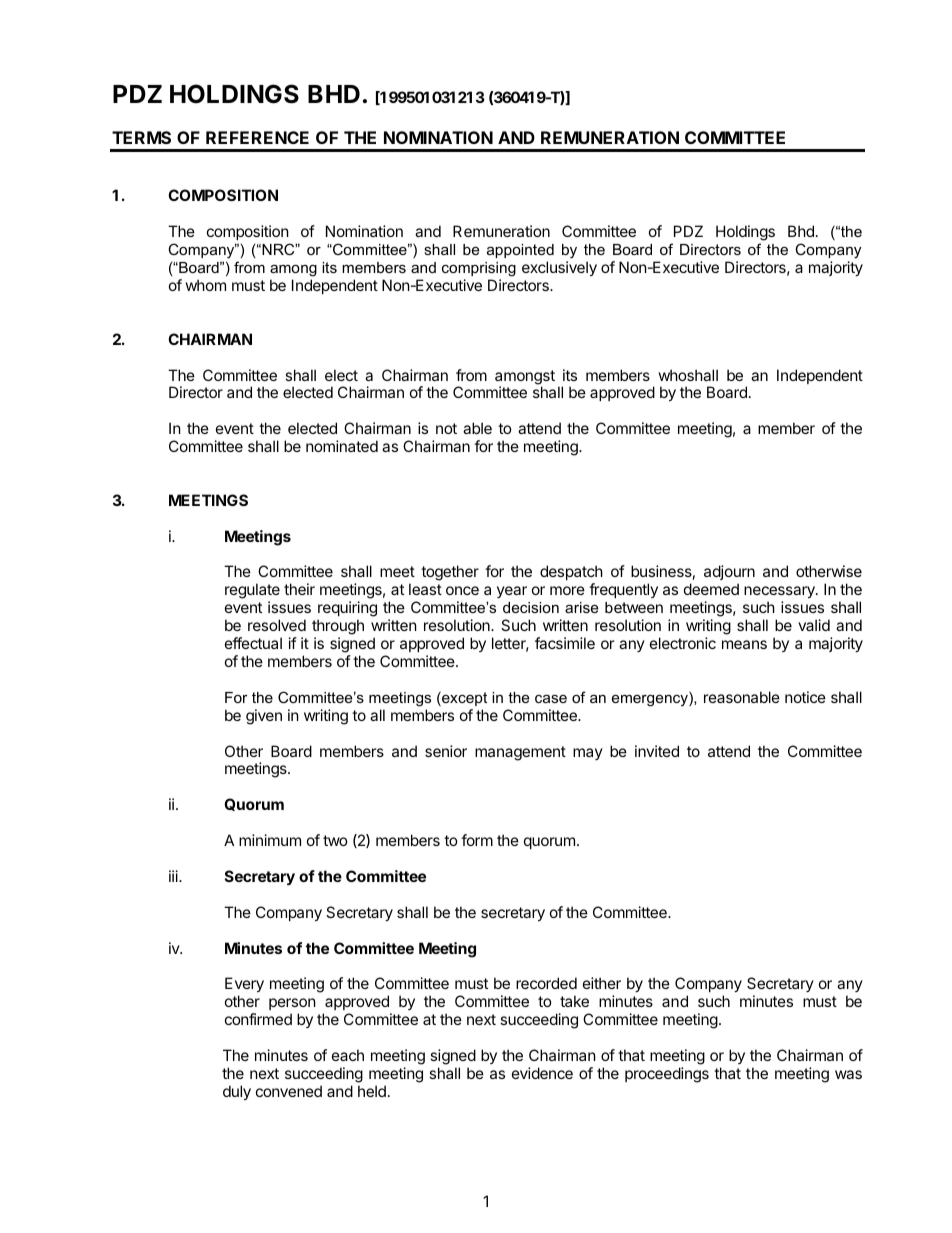 The image size is (952, 1233). Describe the element at coordinates (257, 137) in the screenshot. I see `REFERENCE` at that location.
